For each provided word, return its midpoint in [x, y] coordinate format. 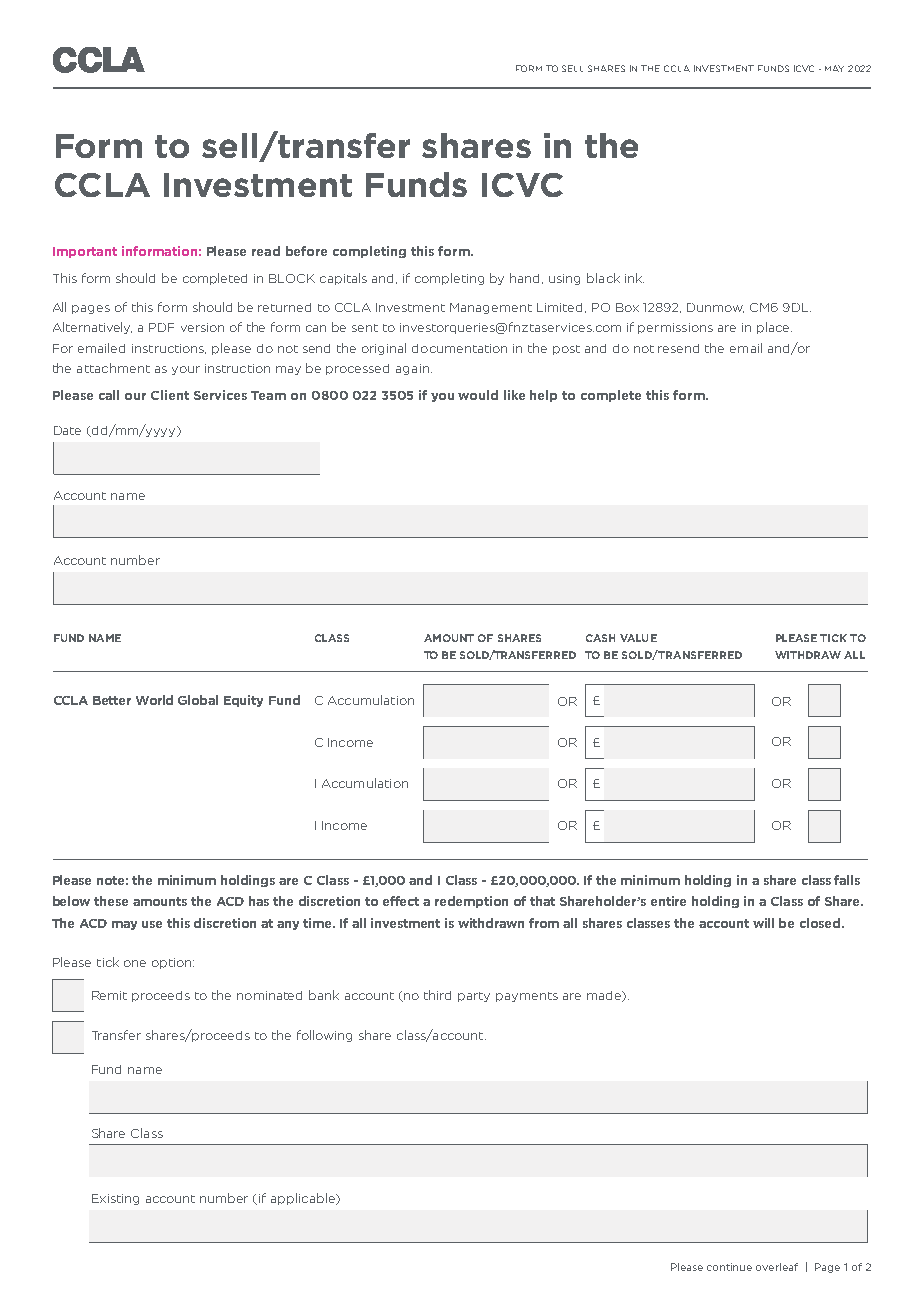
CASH [600, 638]
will [763, 923]
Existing [115, 1199]
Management [491, 308]
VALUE [638, 638]
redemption [471, 902]
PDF [161, 327]
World [154, 700]
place [774, 328]
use [152, 924]
